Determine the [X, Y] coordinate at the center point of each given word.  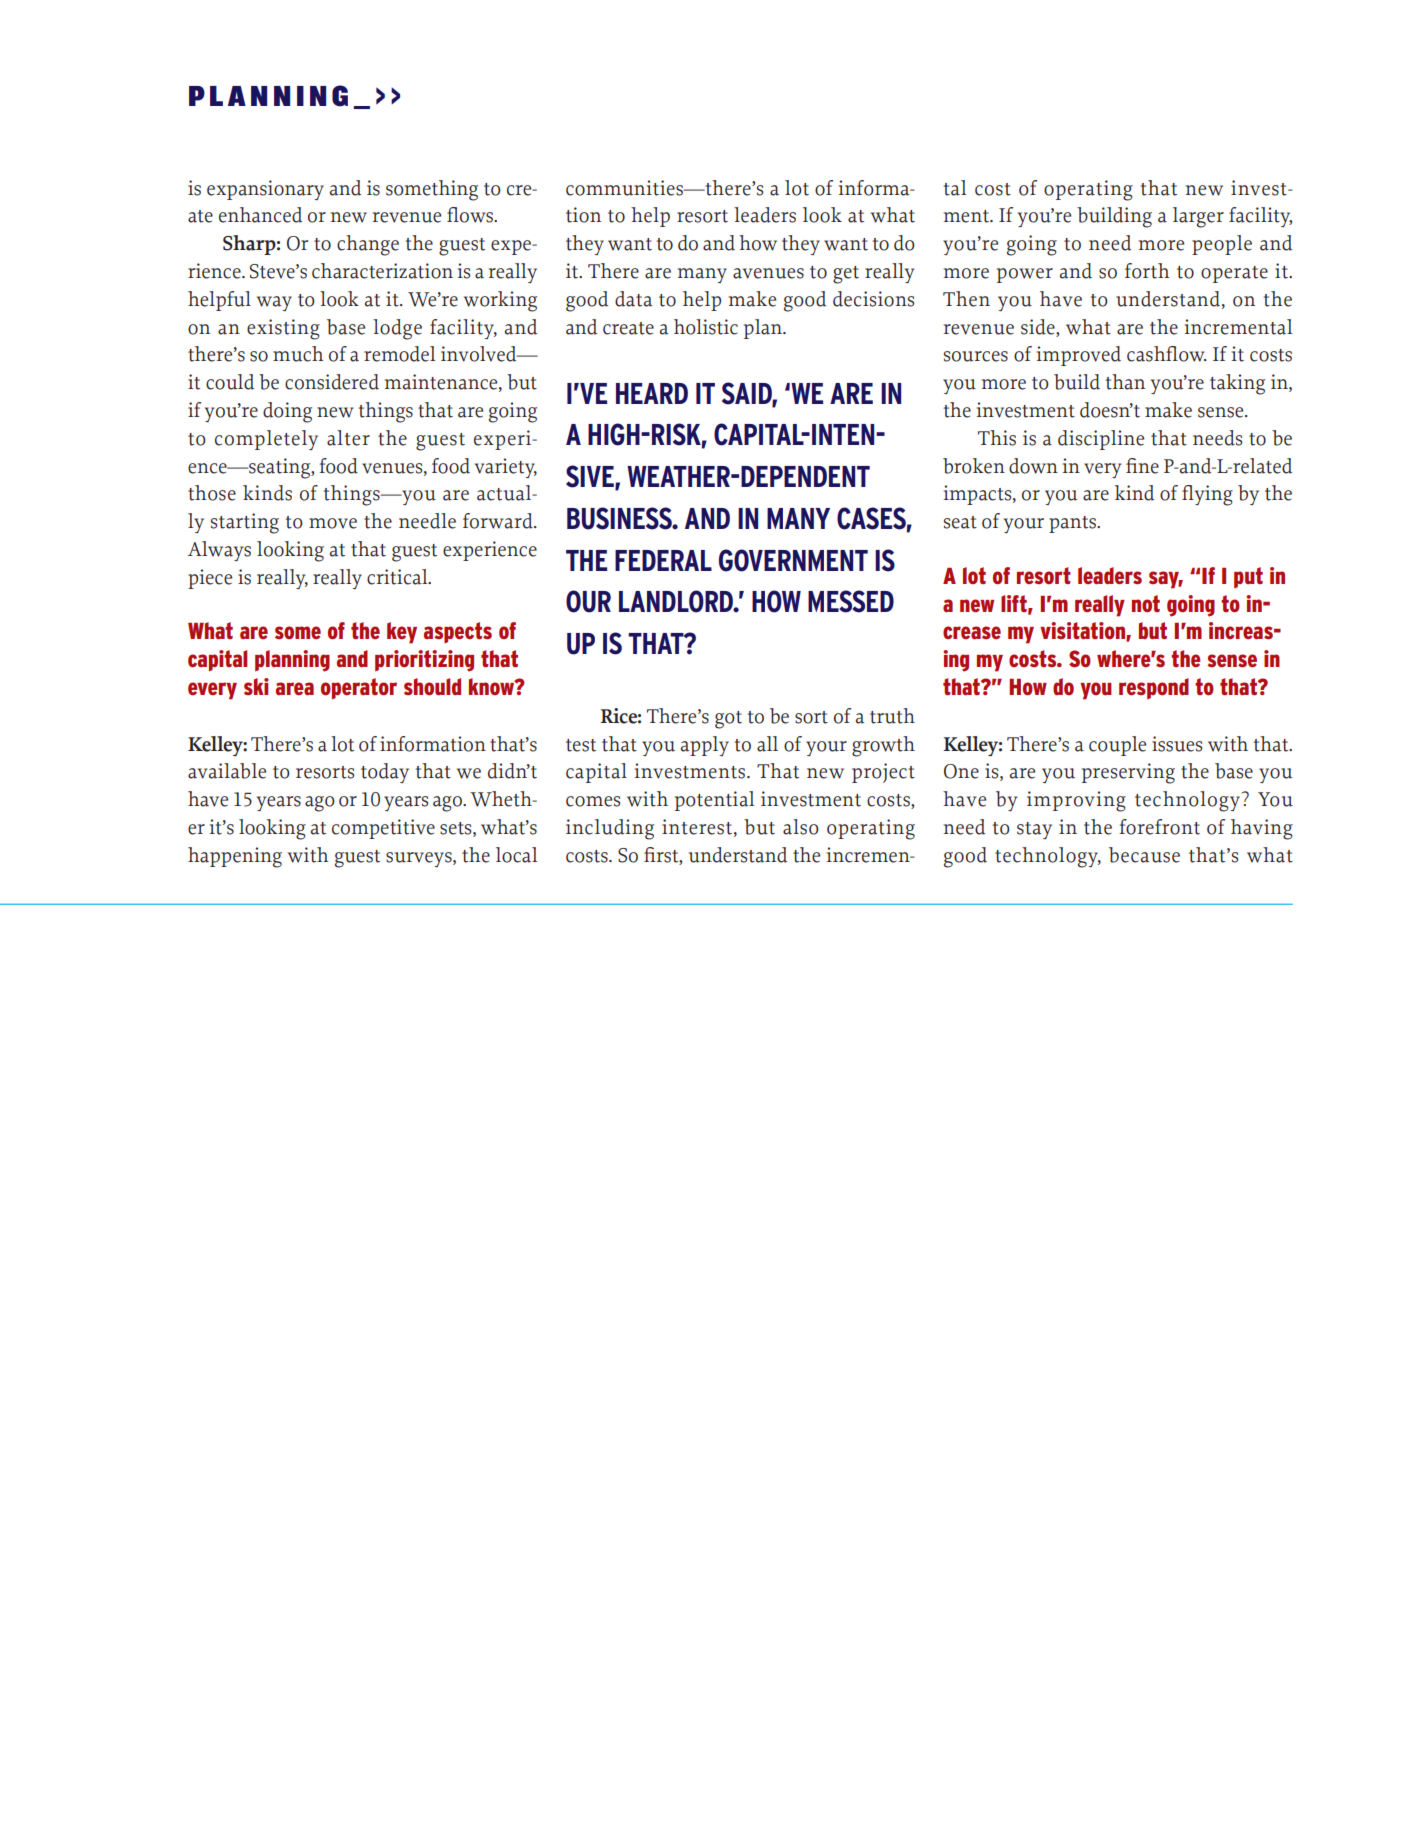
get [846, 275]
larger [1198, 217]
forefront [1159, 827]
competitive [383, 829]
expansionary [265, 190]
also [801, 827]
